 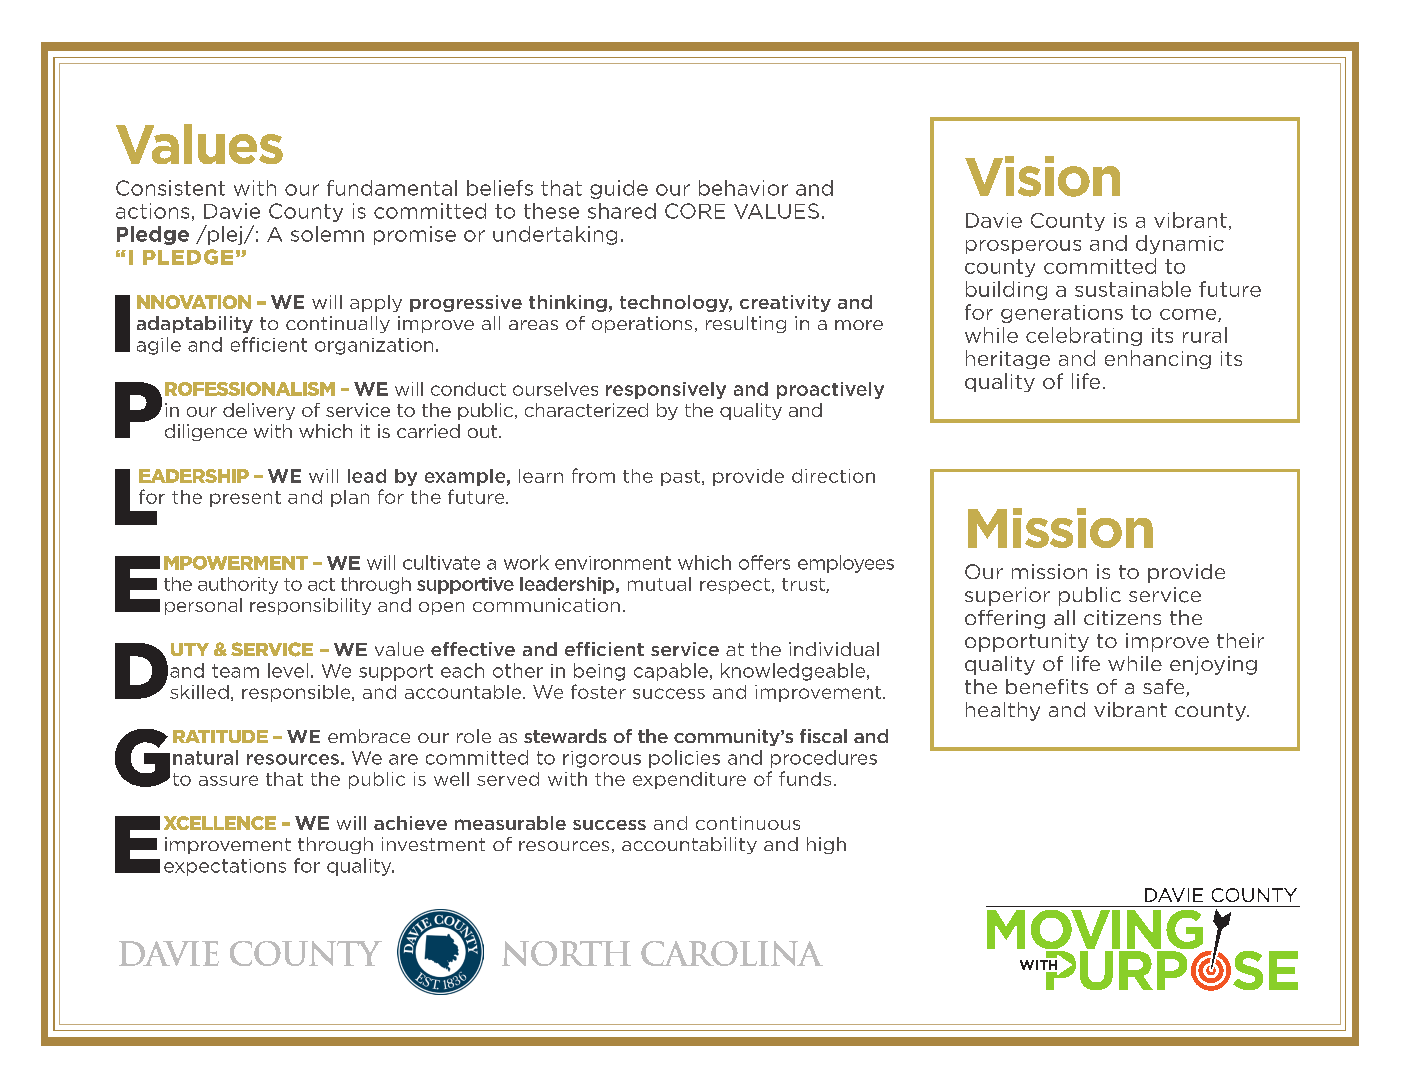 I want to click on capable, so click(x=671, y=672).
